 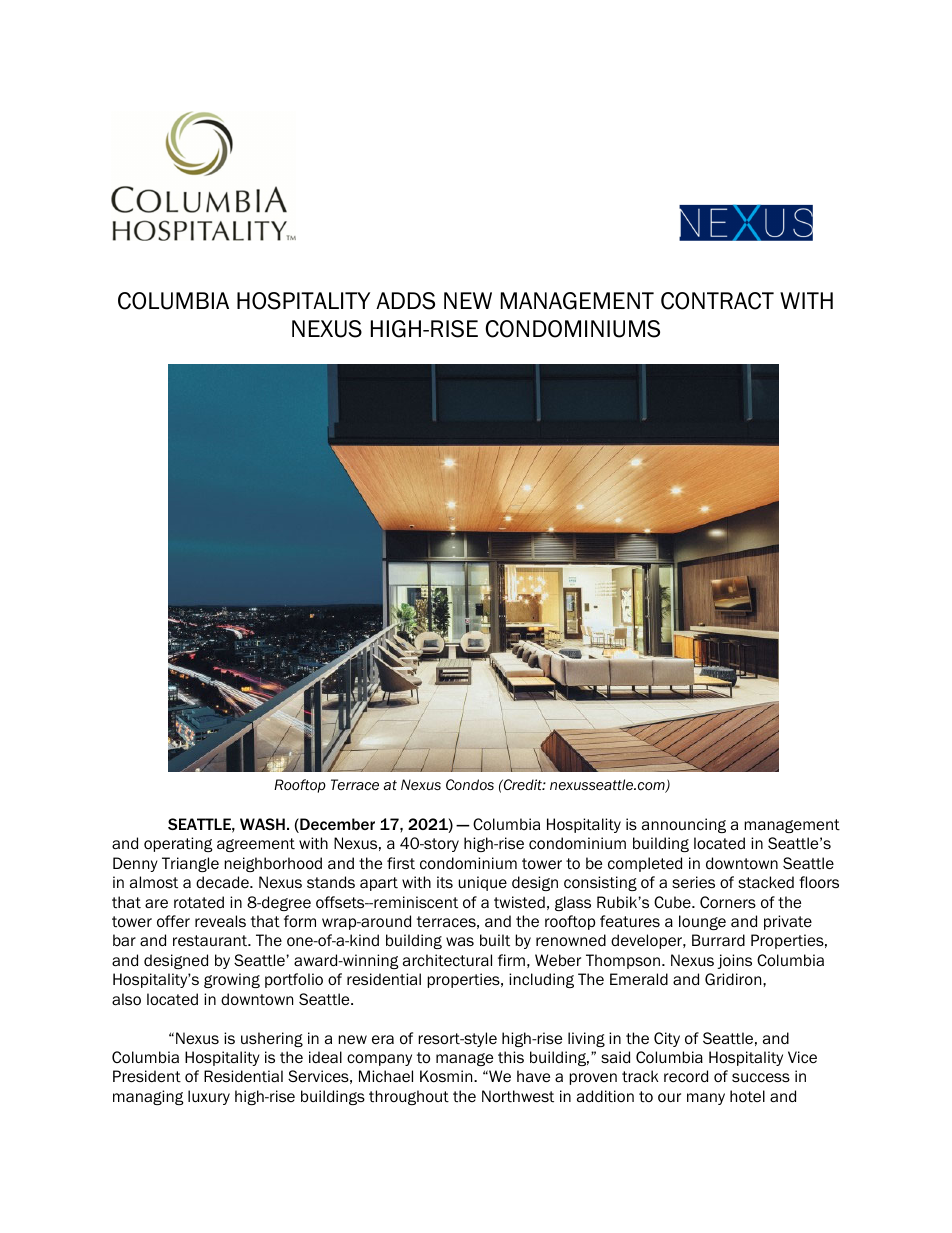 What do you see at coordinates (761, 1077) in the document?
I see `success` at bounding box center [761, 1077].
